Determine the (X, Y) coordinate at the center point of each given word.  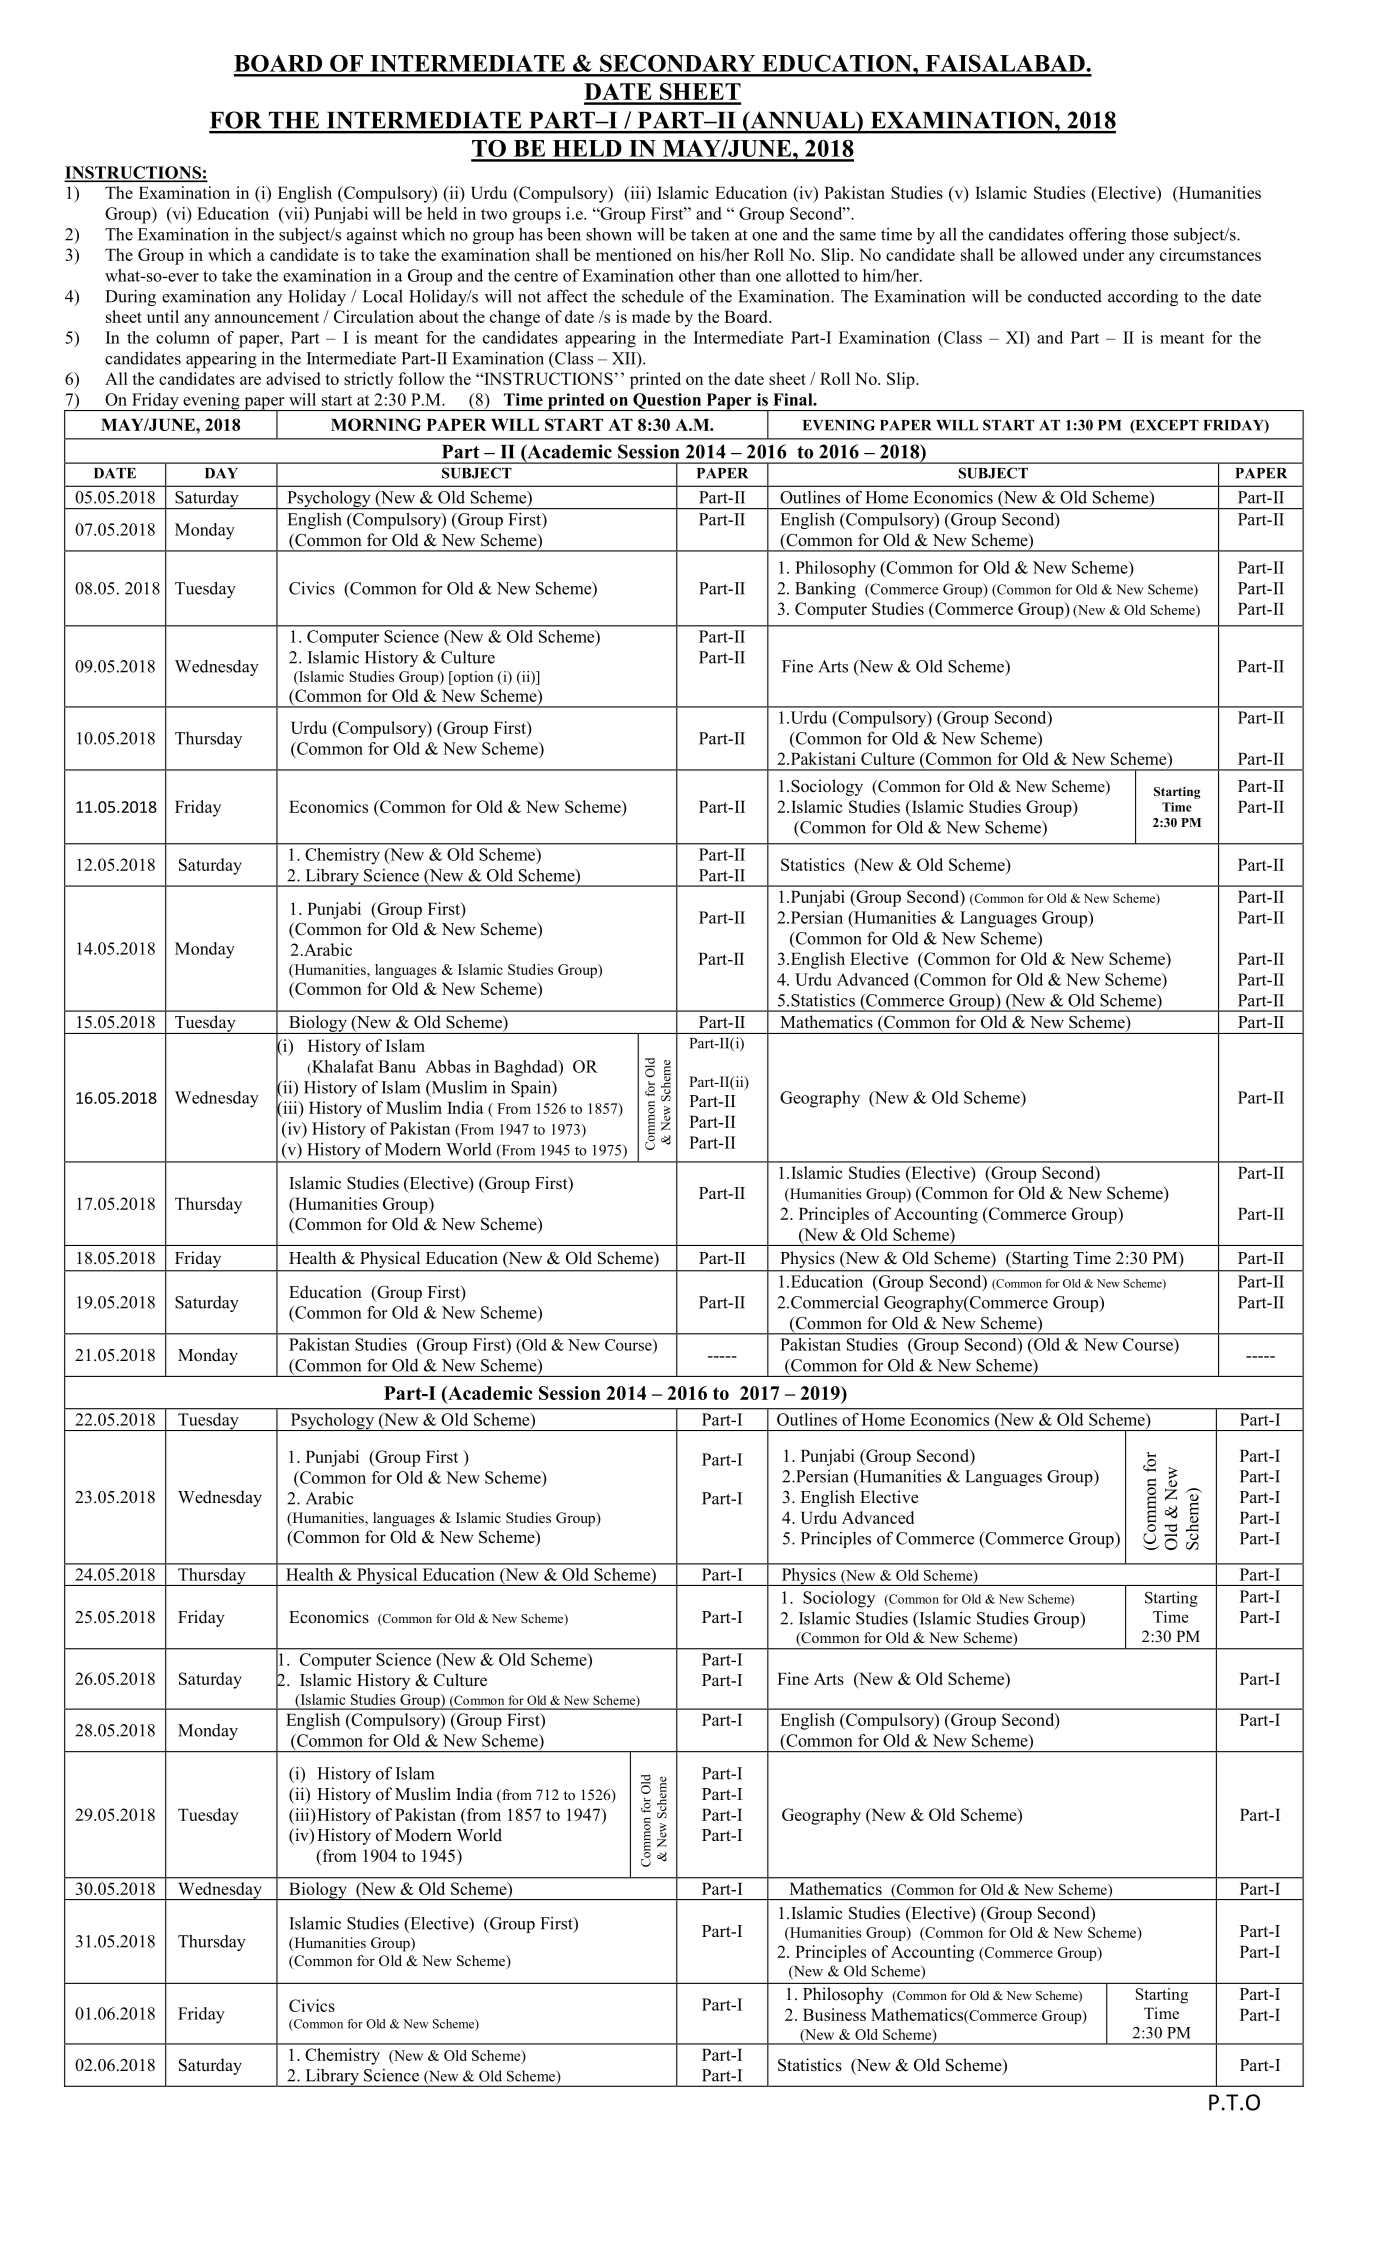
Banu (397, 1066)
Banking (825, 589)
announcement (267, 317)
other (697, 275)
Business (834, 2014)
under (1103, 254)
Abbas (448, 1066)
